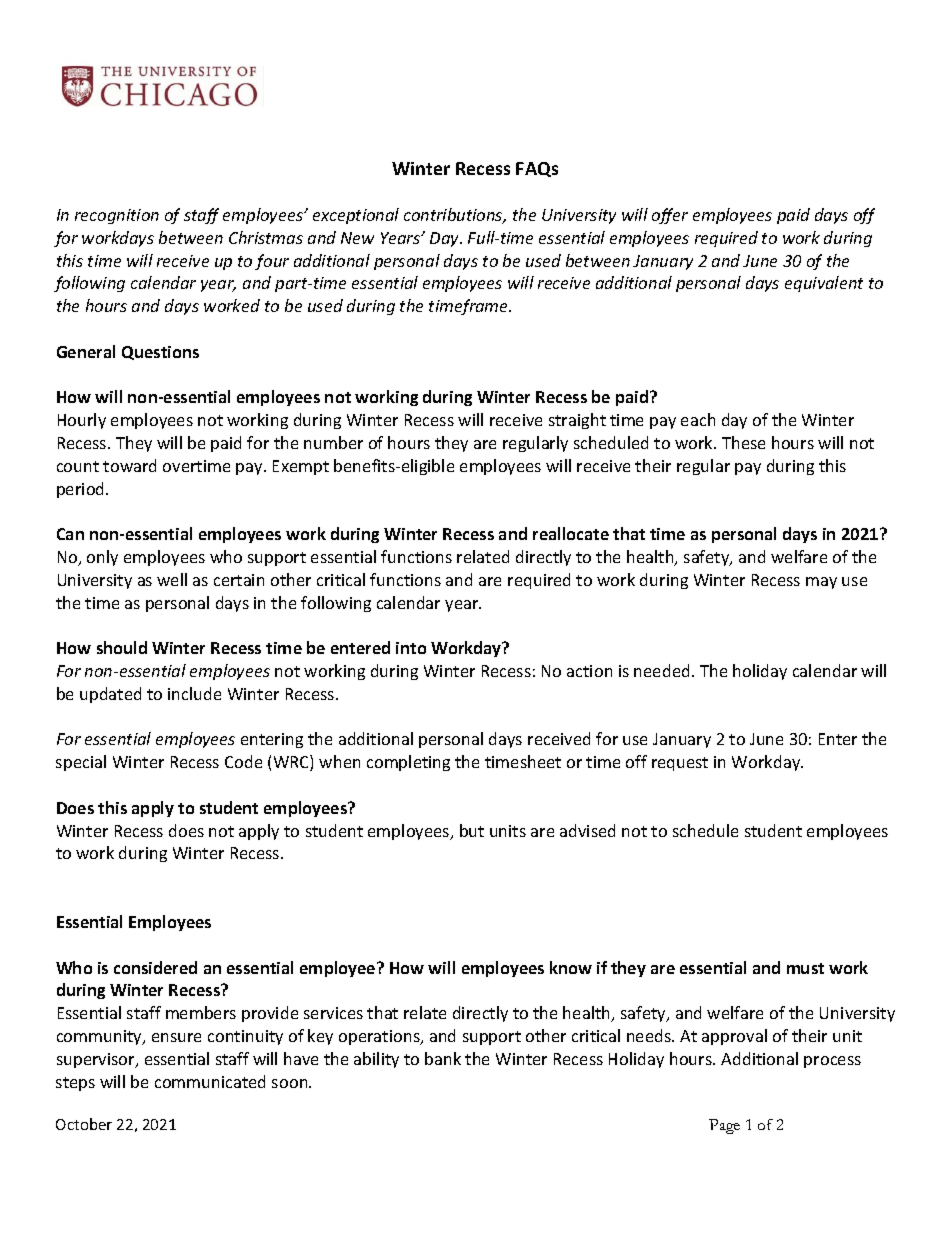 The image size is (952, 1233). I want to click on special, so click(81, 763).
